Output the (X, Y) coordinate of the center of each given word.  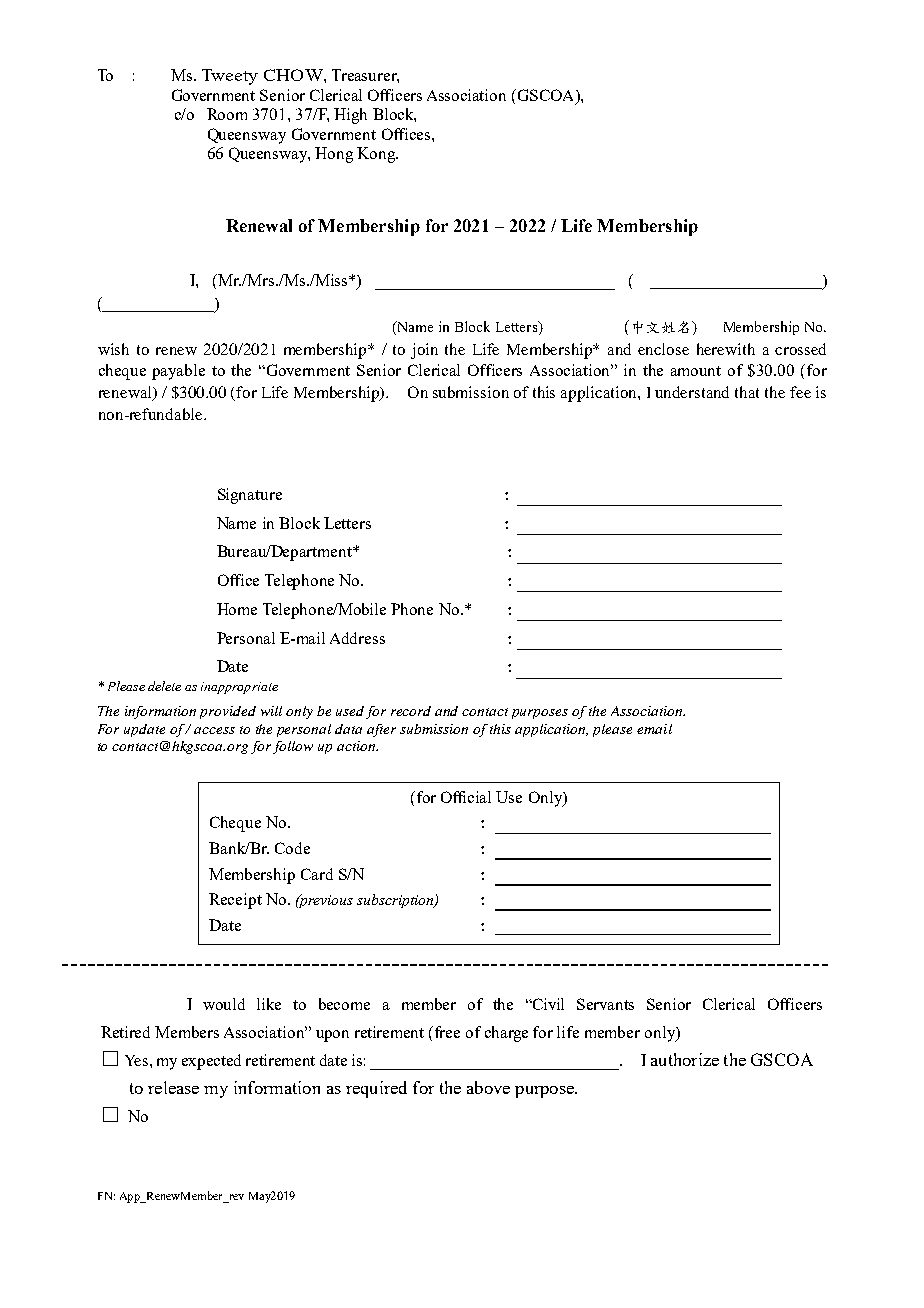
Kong (377, 155)
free (447, 1032)
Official (466, 797)
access (214, 730)
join (424, 351)
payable (178, 372)
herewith (726, 349)
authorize (685, 1059)
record (411, 711)
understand (692, 392)
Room (227, 114)
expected (211, 1062)
